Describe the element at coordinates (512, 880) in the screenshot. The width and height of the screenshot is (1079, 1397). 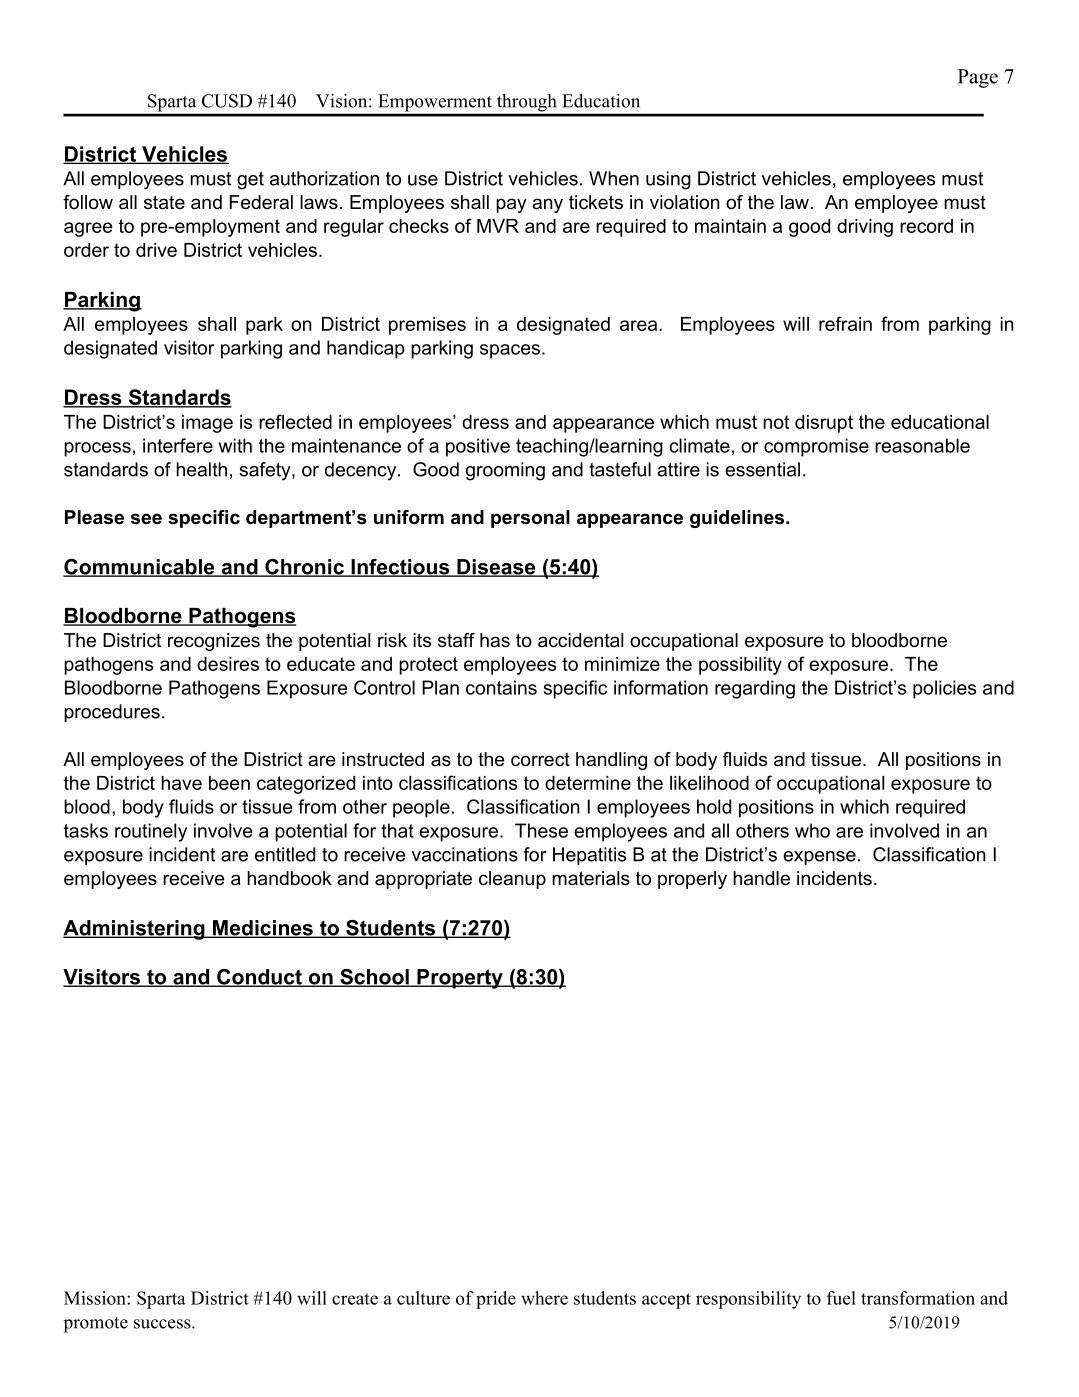
I see `cleanup` at that location.
